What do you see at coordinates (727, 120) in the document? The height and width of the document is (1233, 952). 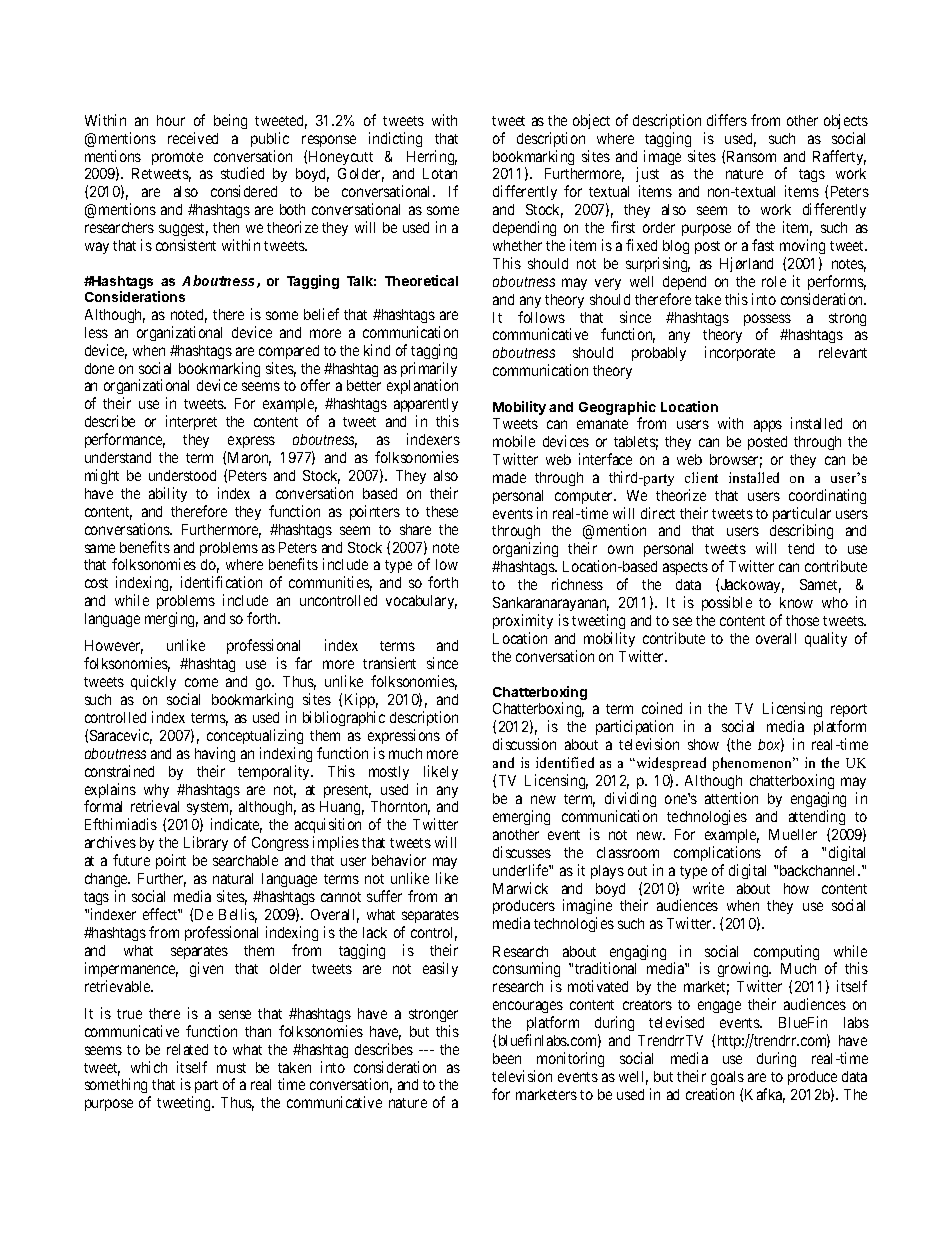 I see `differs` at bounding box center [727, 120].
